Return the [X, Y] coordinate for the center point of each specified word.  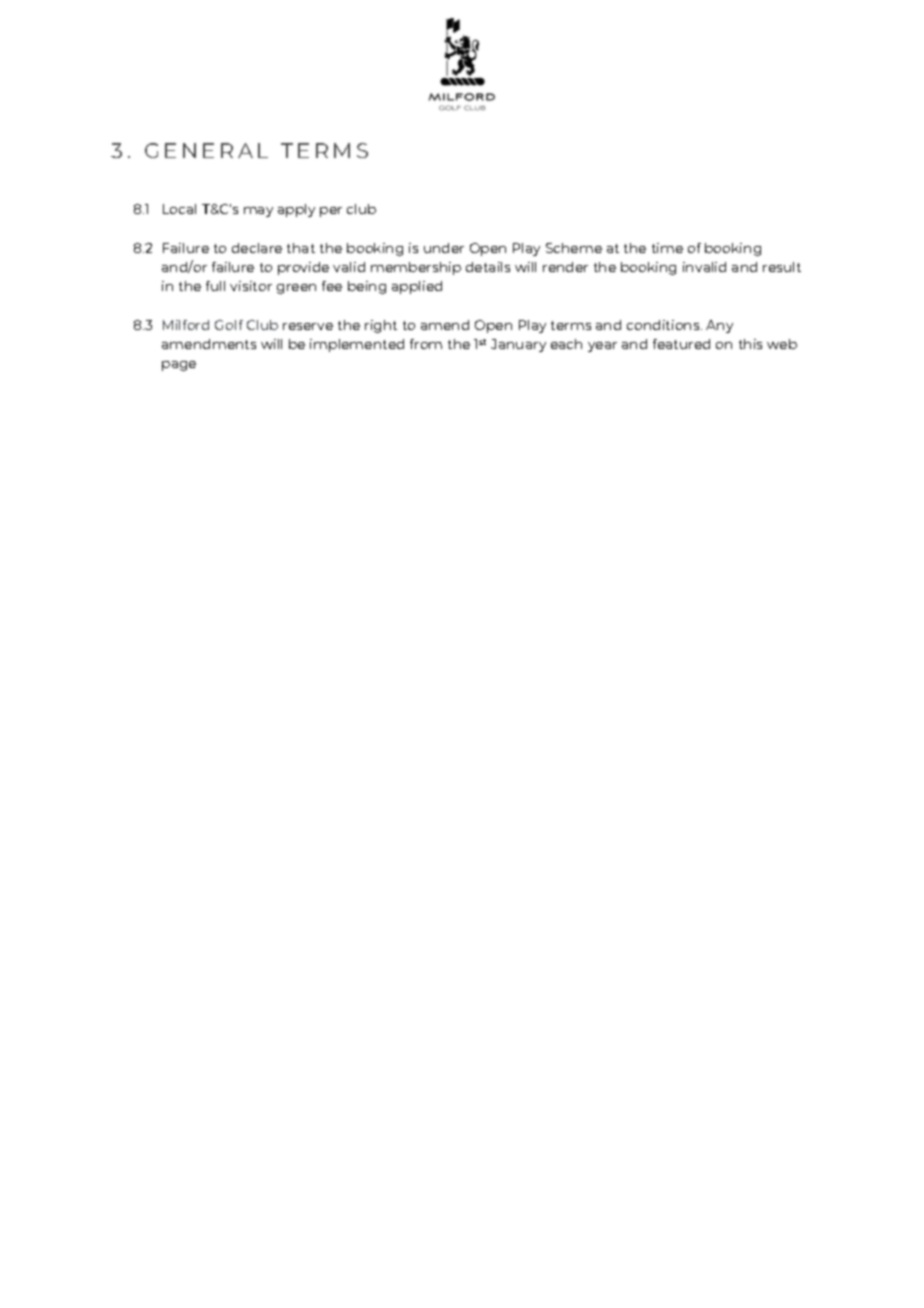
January [518, 345]
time [667, 248]
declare [257, 248]
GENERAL [206, 150]
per [331, 212]
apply [296, 210]
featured [681, 344]
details [488, 267]
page [179, 366]
